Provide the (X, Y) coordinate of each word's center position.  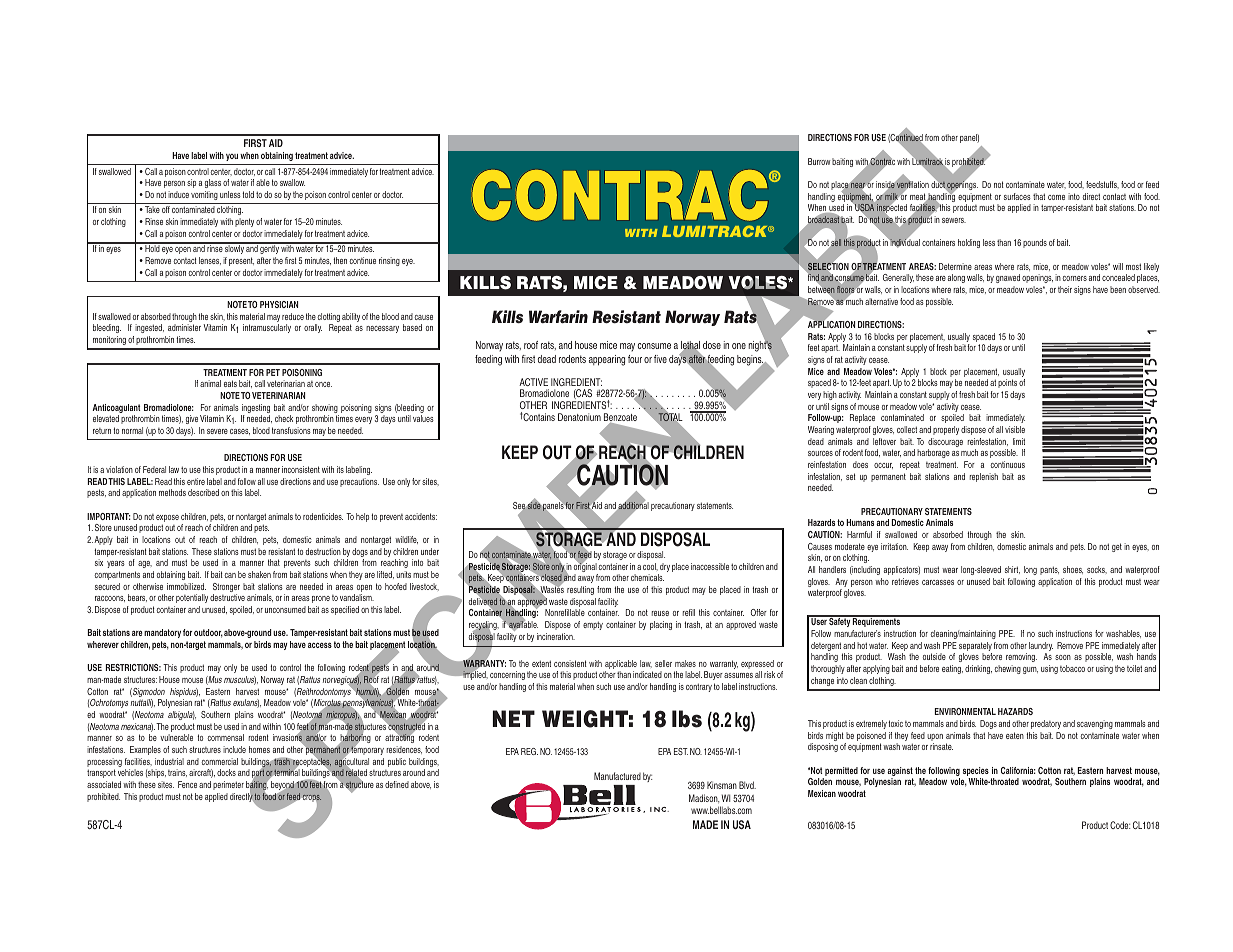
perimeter (228, 785)
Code (1120, 825)
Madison (704, 798)
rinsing (389, 261)
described (203, 492)
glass (213, 183)
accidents (421, 516)
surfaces (1017, 196)
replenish (984, 477)
